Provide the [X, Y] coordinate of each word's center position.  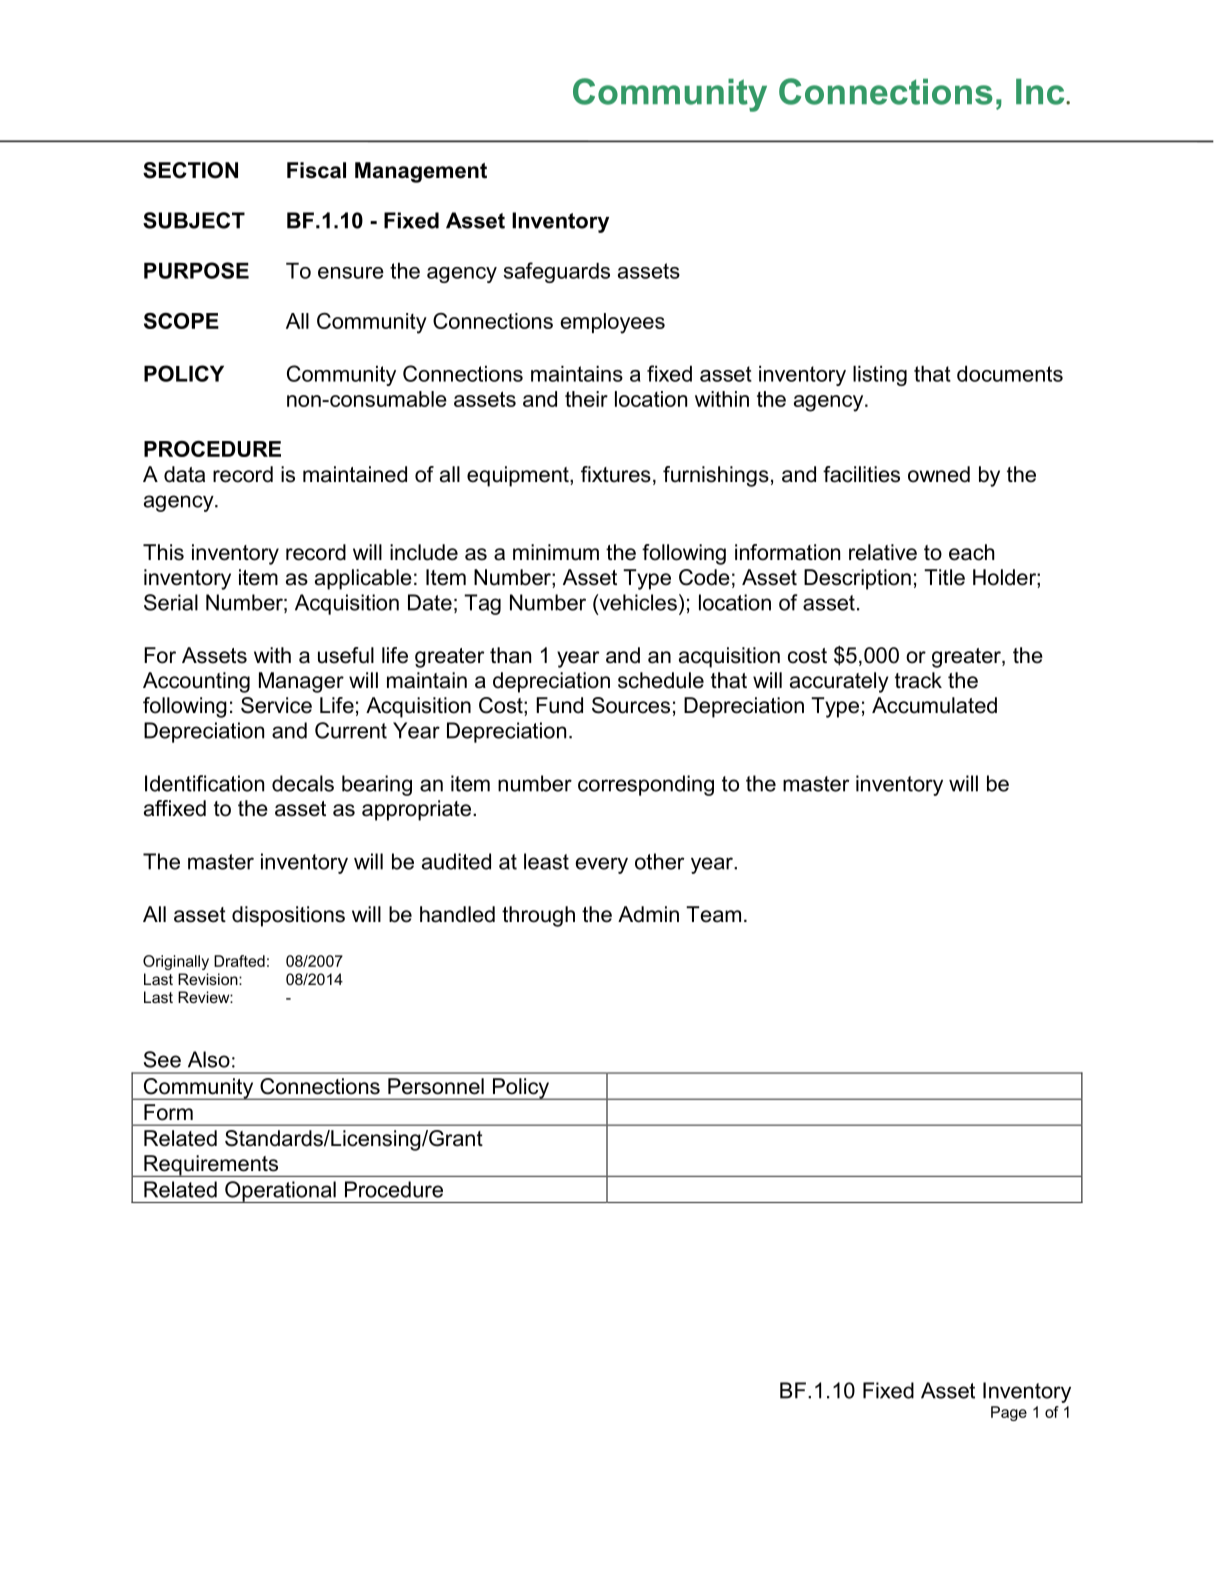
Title [944, 577]
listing [880, 376]
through [538, 916]
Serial [171, 602]
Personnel [436, 1086]
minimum [556, 552]
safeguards [557, 272]
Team [713, 914]
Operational [280, 1192]
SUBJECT [194, 220]
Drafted [239, 961]
